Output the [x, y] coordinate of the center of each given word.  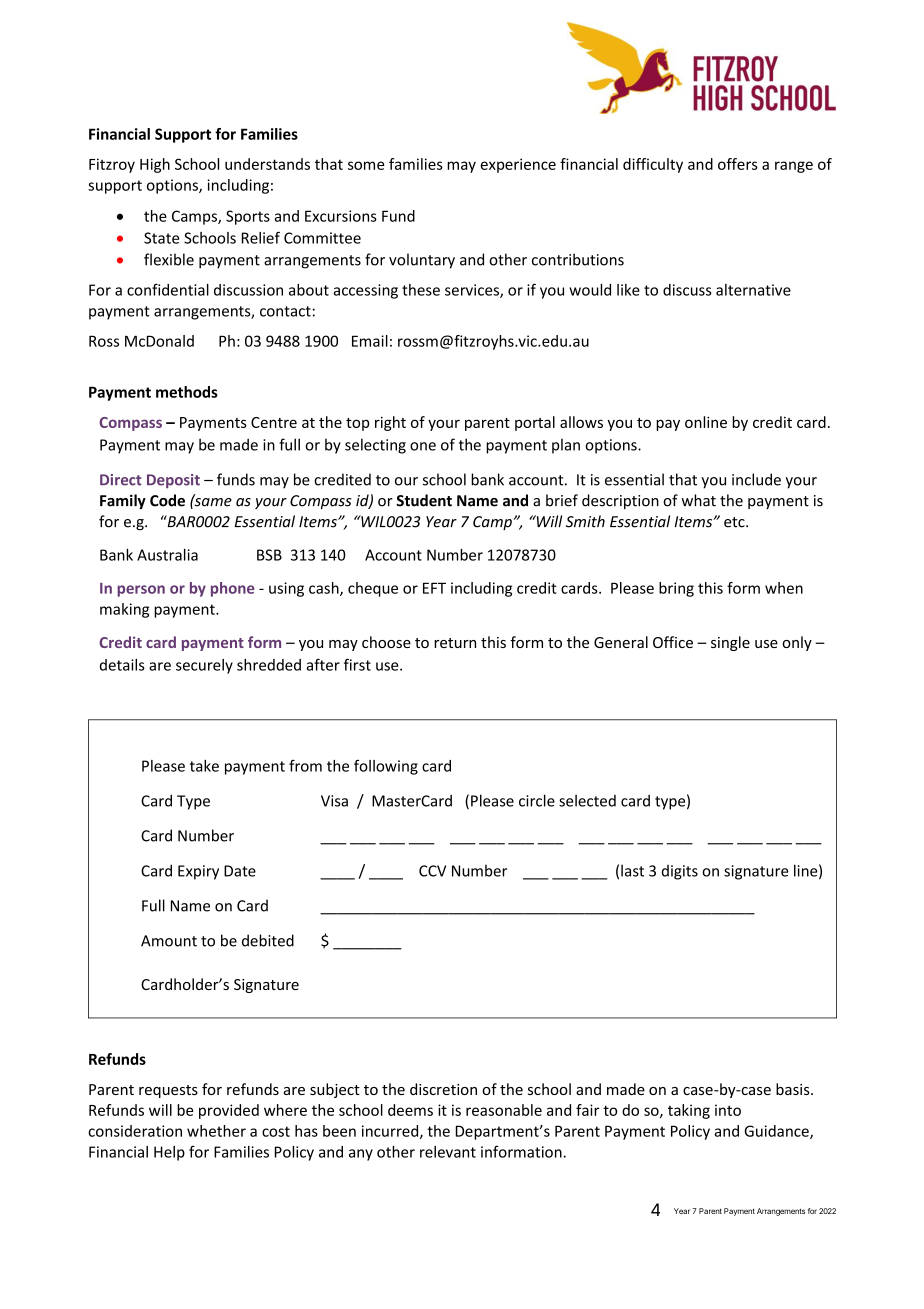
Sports [248, 217]
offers [738, 164]
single [730, 643]
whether [216, 1131]
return [455, 643]
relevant [448, 1152]
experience [518, 165]
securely [204, 666]
